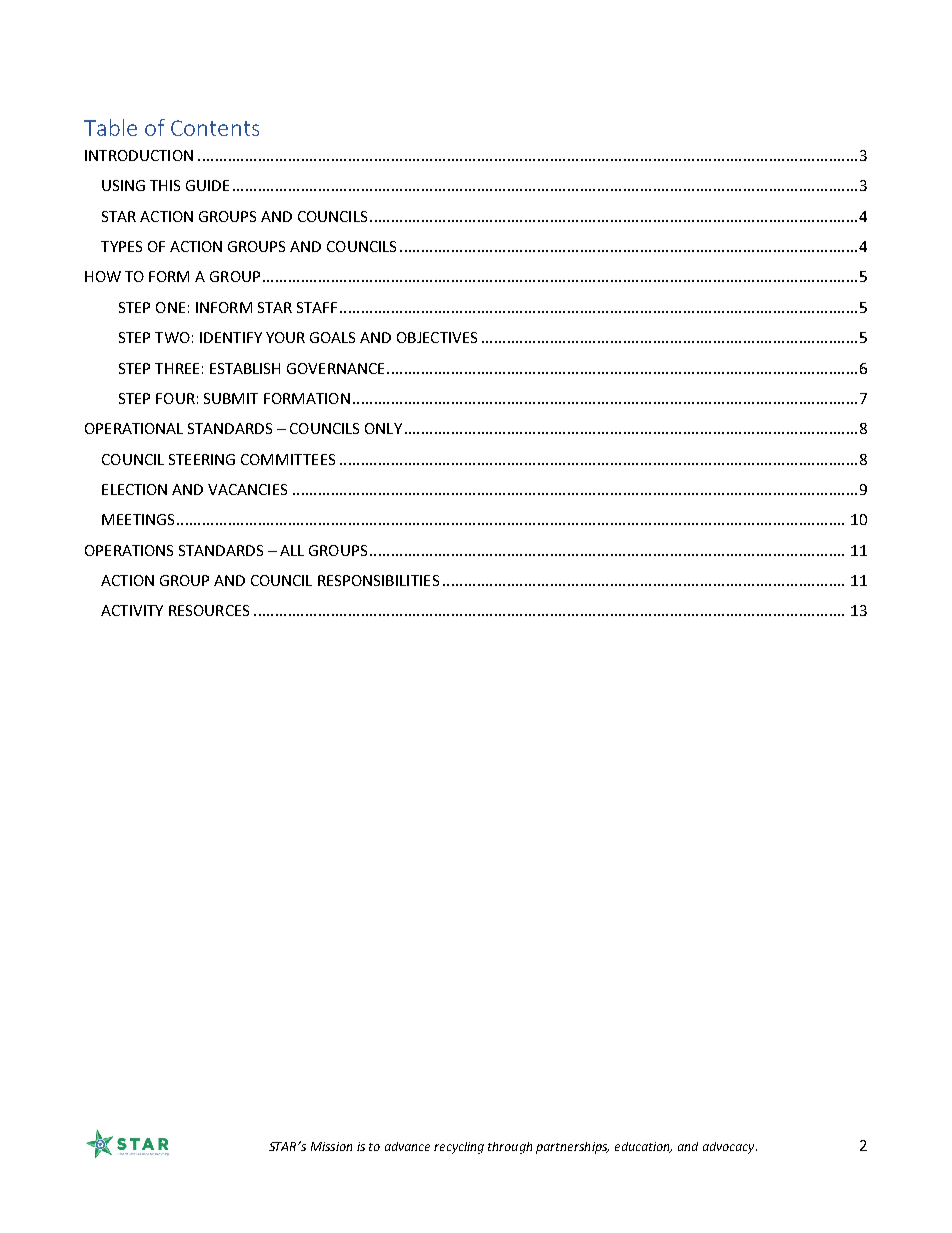 The width and height of the document is (952, 1233). Describe the element at coordinates (378, 580) in the document. I see `RESPONSIBILITIES` at that location.
